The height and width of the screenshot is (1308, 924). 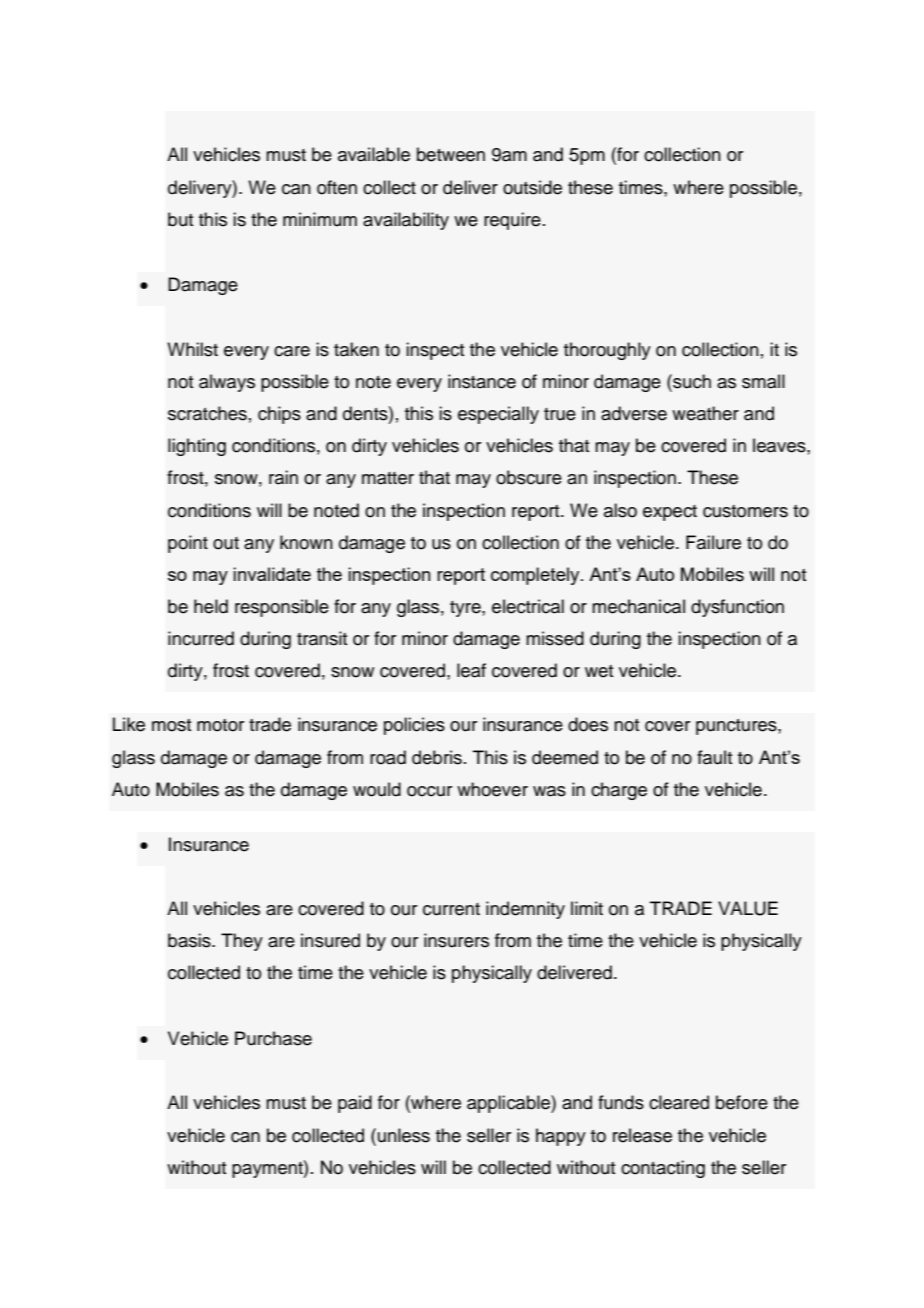 What do you see at coordinates (737, 608) in the screenshot?
I see `dysfunction` at bounding box center [737, 608].
